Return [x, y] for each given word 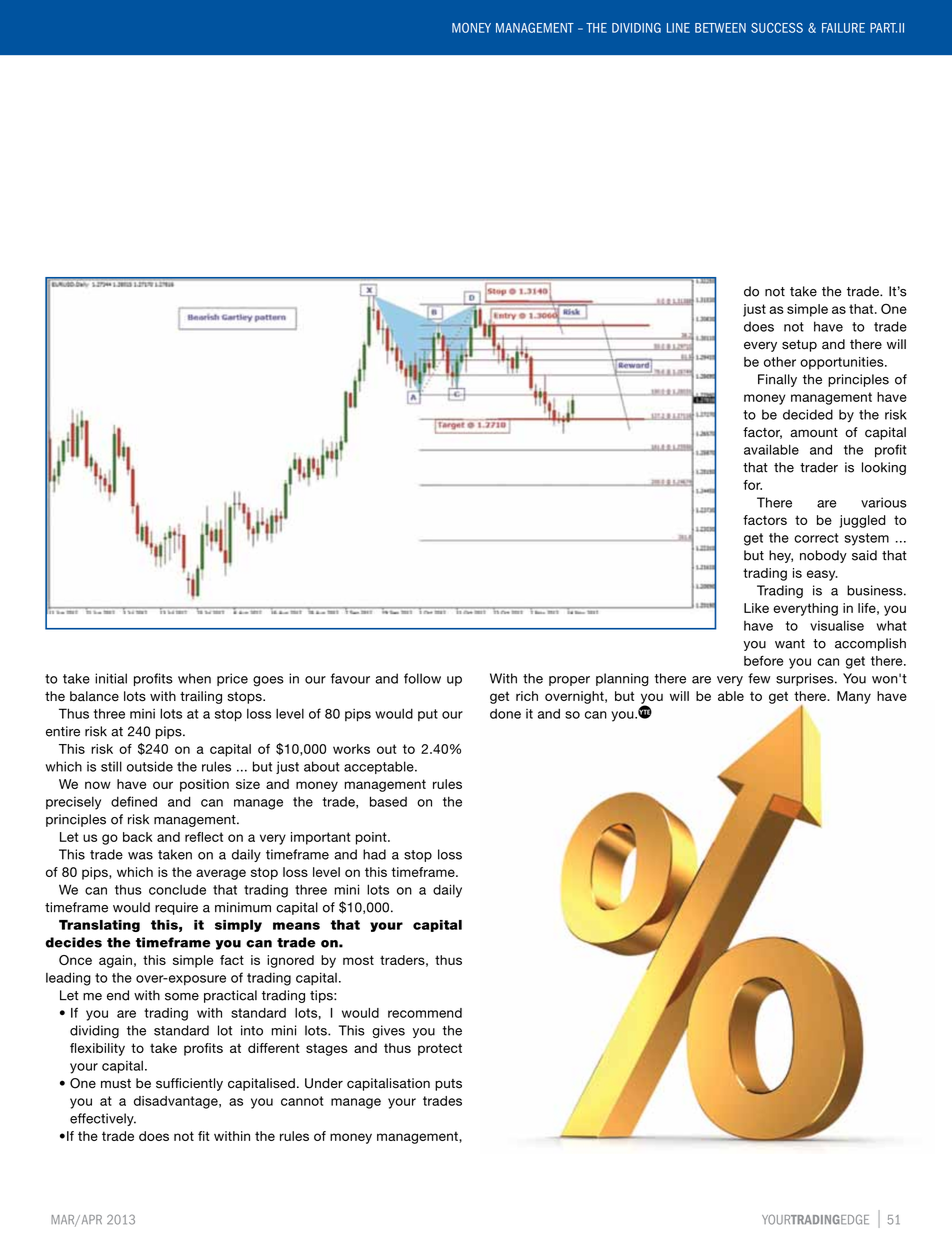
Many [854, 697]
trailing [201, 697]
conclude [177, 889]
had [374, 854]
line [678, 28]
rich [527, 696]
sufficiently [189, 1084]
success [777, 28]
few [759, 678]
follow [422, 678]
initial [111, 678]
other [780, 362]
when [194, 678]
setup [799, 346]
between [720, 28]
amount [814, 433]
